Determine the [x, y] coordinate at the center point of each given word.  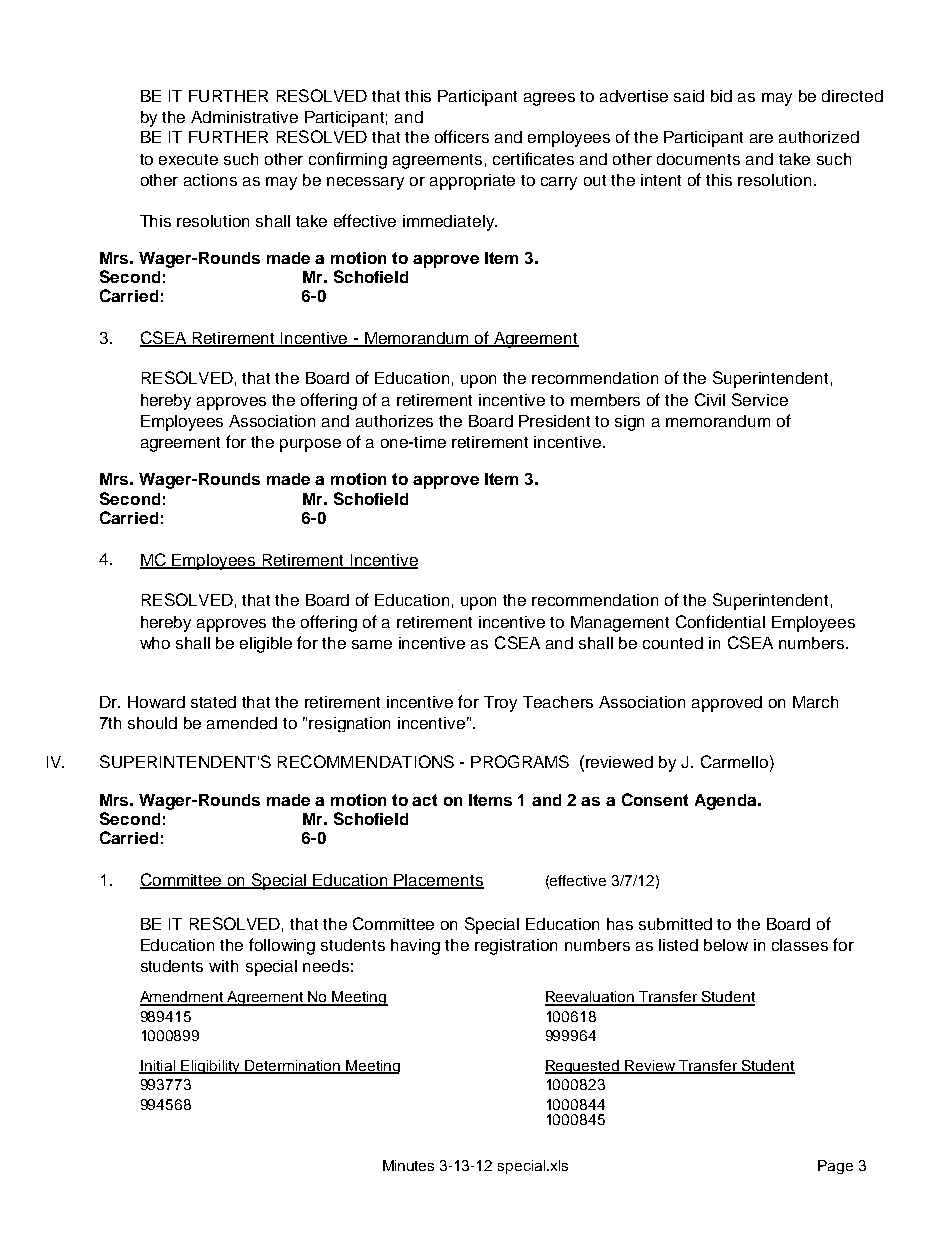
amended [242, 723]
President [554, 421]
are [761, 138]
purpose [310, 445]
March [815, 702]
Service [760, 399]
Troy [500, 704]
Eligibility [211, 1067]
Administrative [244, 117]
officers [462, 136]
